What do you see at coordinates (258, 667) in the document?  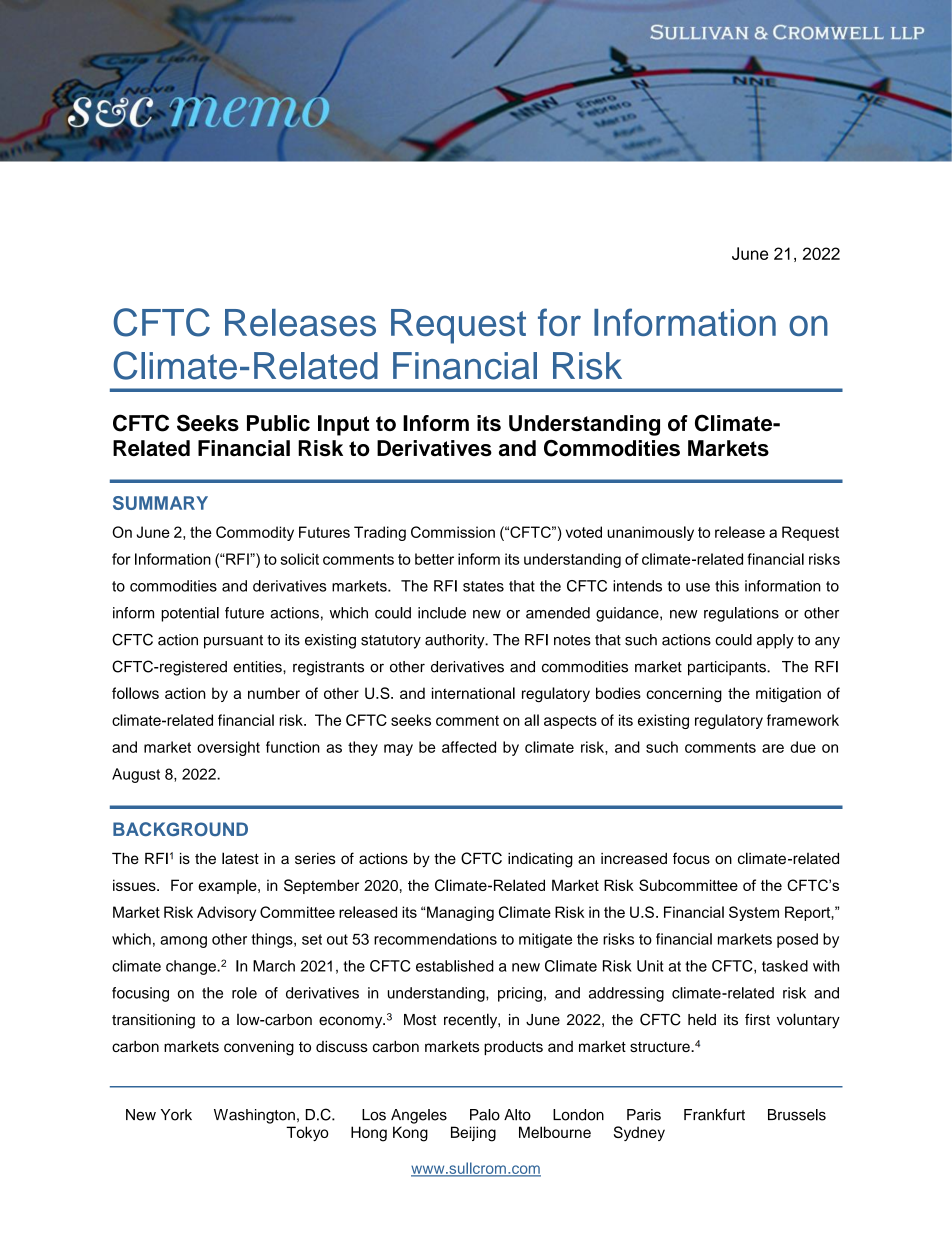 I see `entities` at bounding box center [258, 667].
